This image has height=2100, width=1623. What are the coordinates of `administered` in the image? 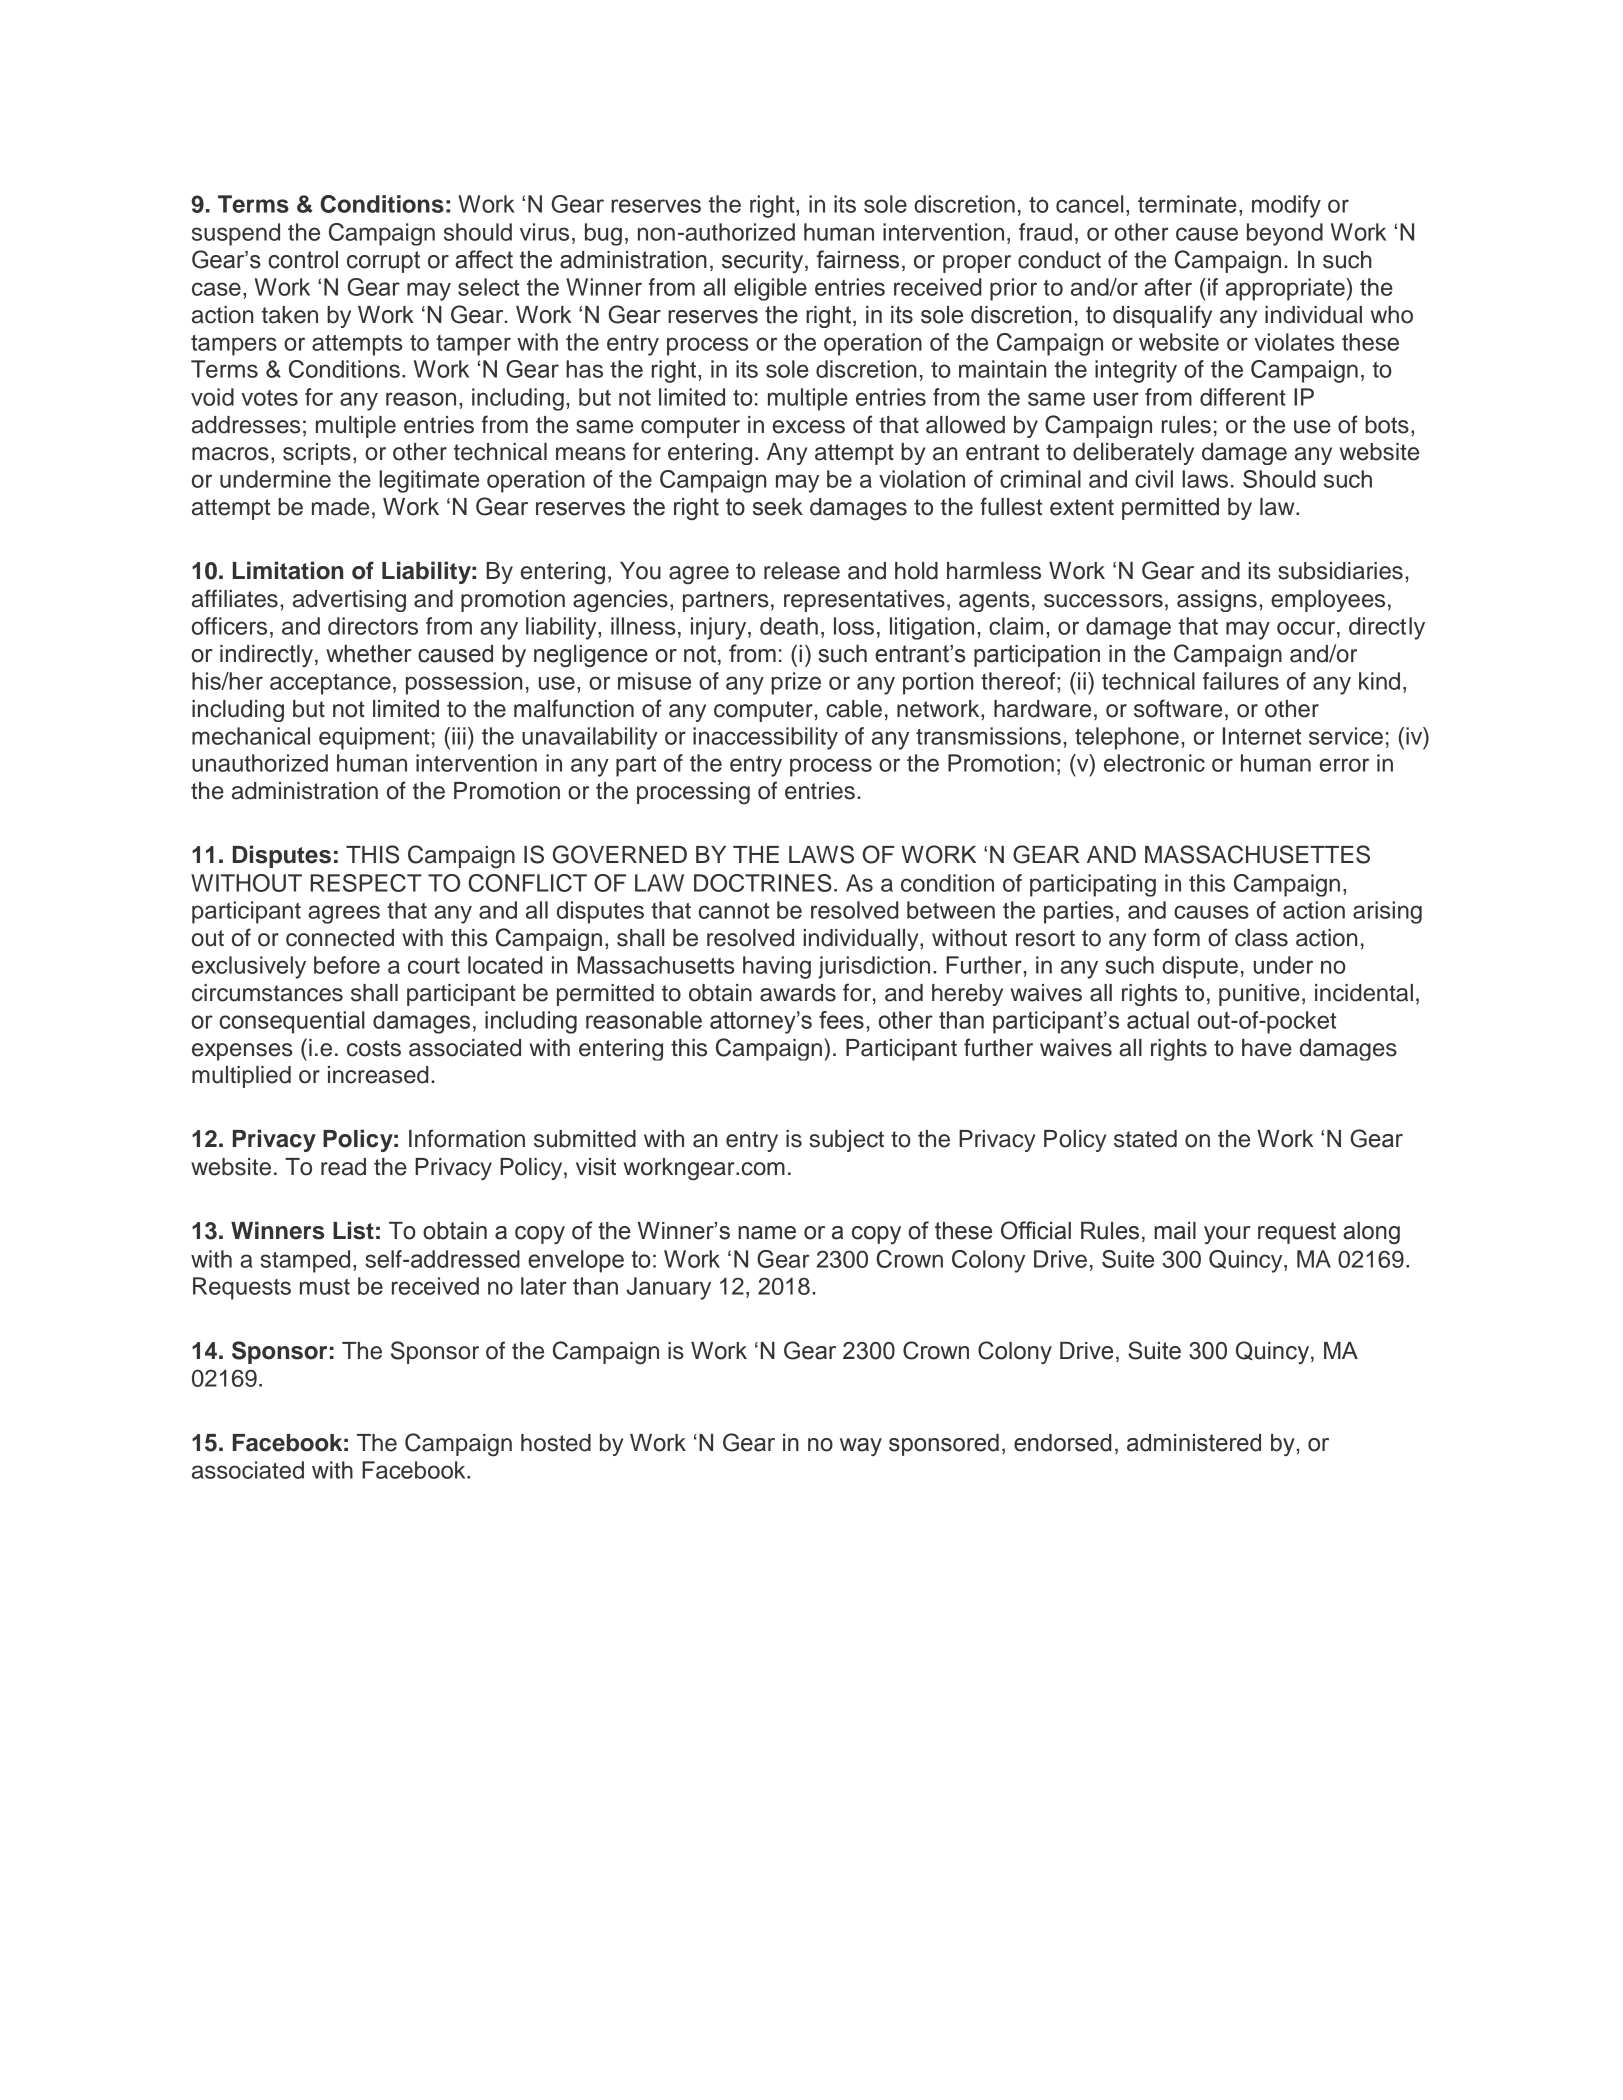 It's located at (1194, 1443).
